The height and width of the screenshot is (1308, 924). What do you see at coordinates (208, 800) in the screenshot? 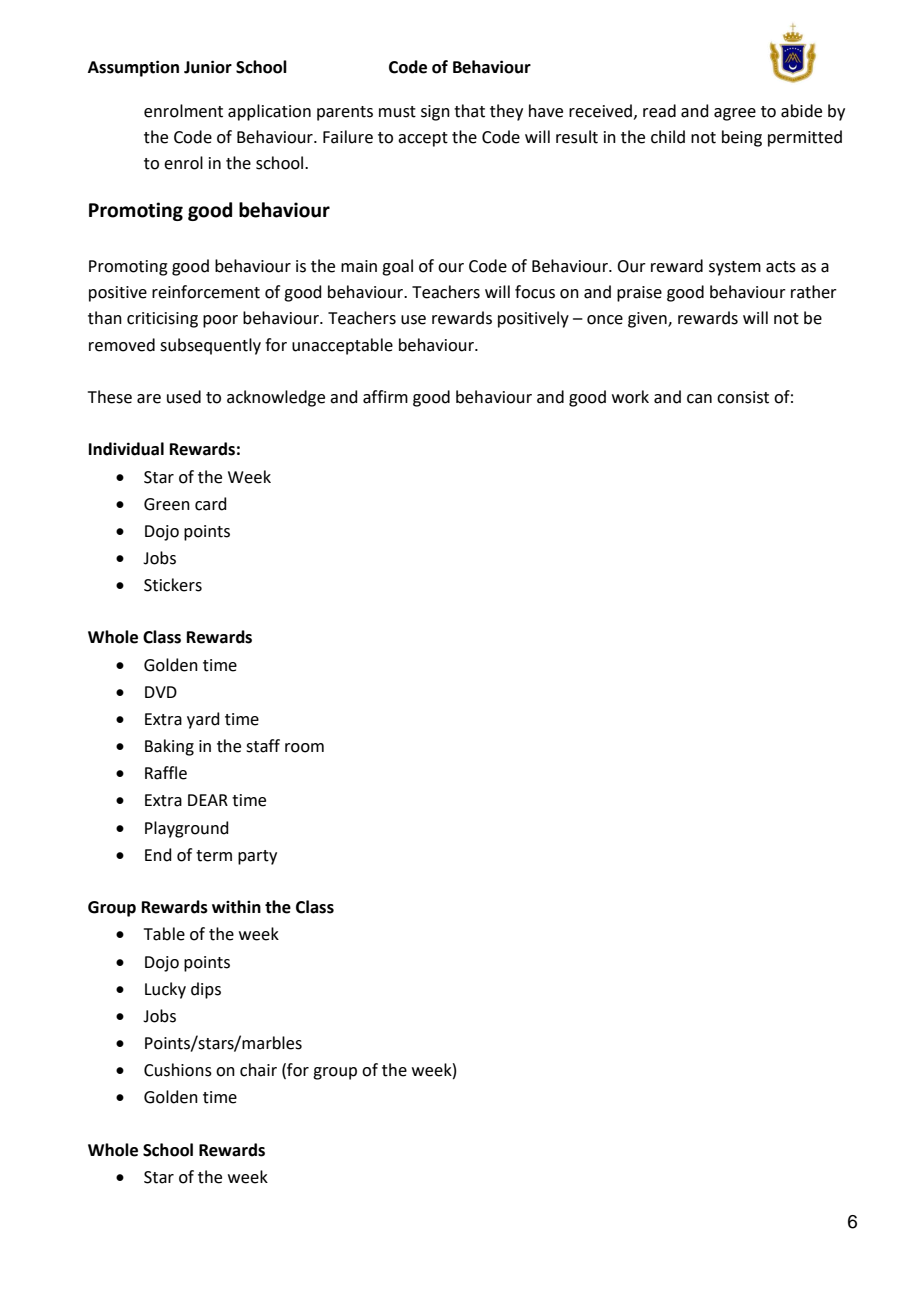
I see `DEAR` at bounding box center [208, 800].
